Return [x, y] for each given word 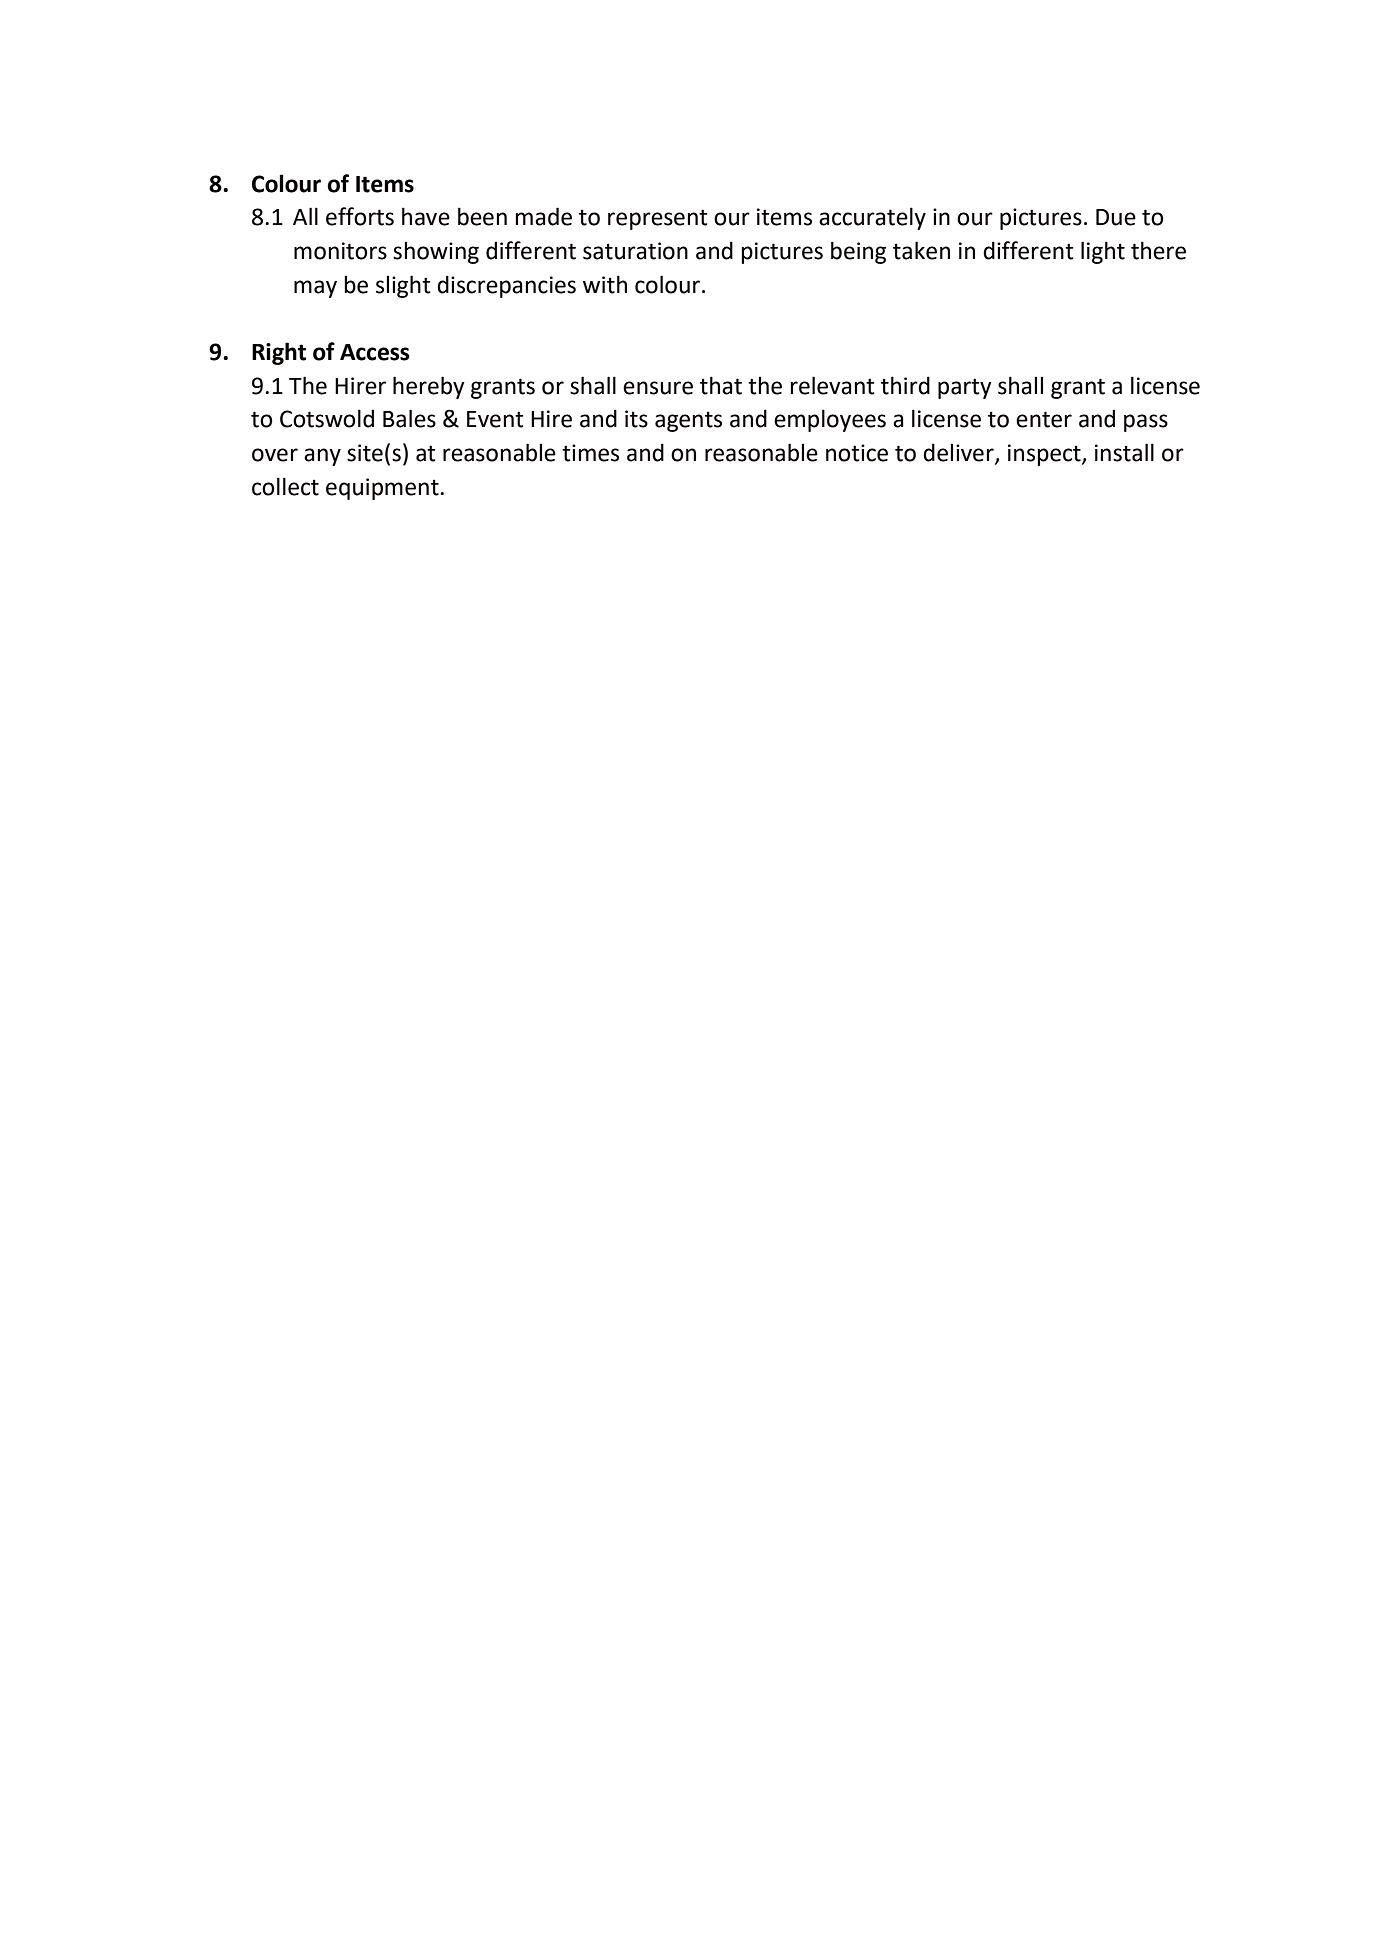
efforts [360, 216]
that [721, 385]
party [965, 388]
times [590, 453]
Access [375, 352]
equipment [383, 489]
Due [1116, 217]
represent [657, 219]
